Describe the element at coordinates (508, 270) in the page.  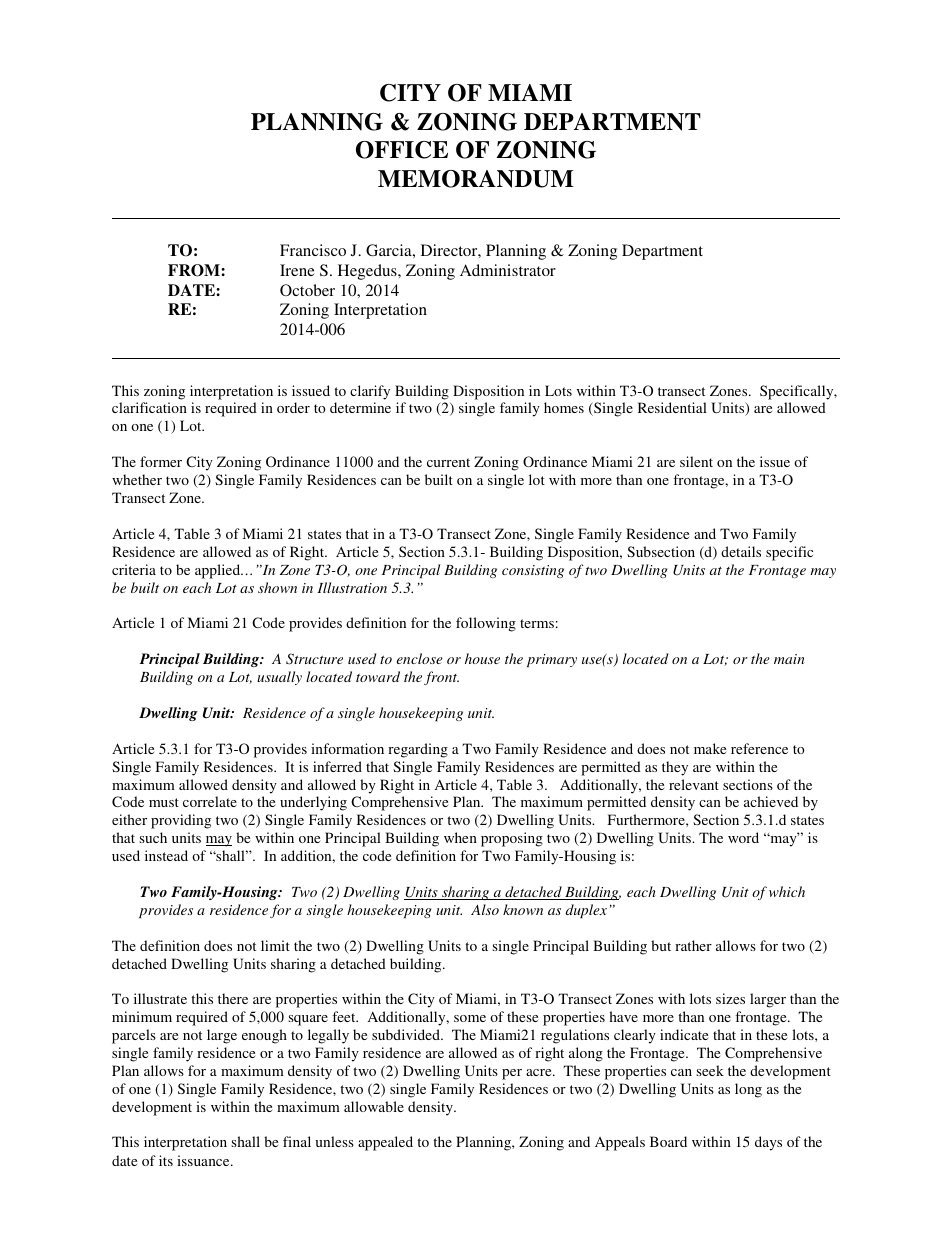
I see `Administrator` at that location.
